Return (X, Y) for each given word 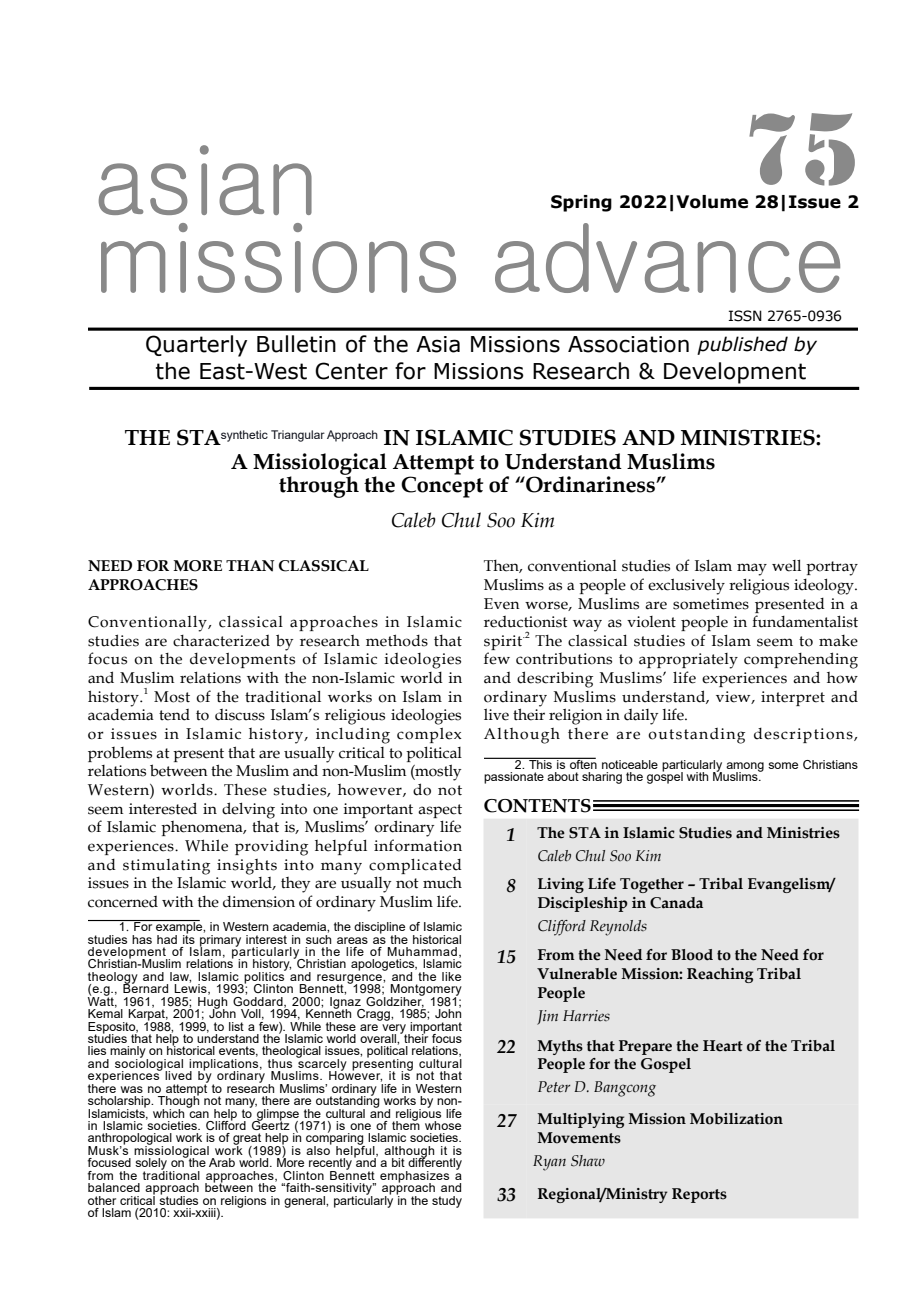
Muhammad (422, 951)
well (786, 566)
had (167, 939)
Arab (222, 1162)
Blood (692, 955)
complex (429, 735)
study (447, 1202)
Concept (442, 486)
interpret (793, 698)
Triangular (298, 436)
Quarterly (196, 346)
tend (174, 715)
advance (667, 258)
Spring (581, 203)
